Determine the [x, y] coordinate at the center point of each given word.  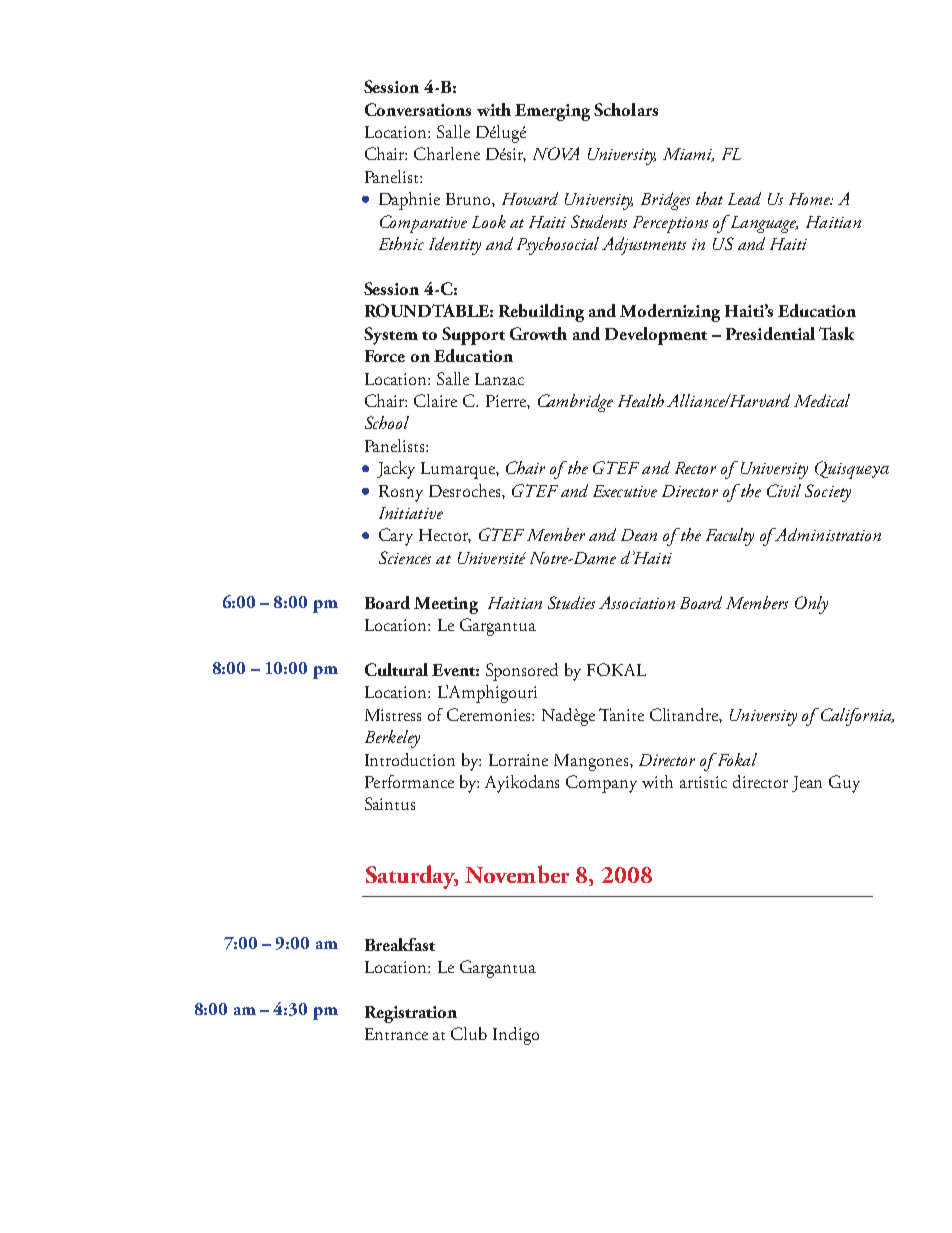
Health [641, 400]
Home [811, 199]
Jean [807, 784]
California [857, 717]
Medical [822, 400]
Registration [411, 1014]
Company [601, 784]
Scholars [626, 109]
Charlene [447, 153]
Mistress [393, 715]
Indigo [516, 1036]
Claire [435, 400]
